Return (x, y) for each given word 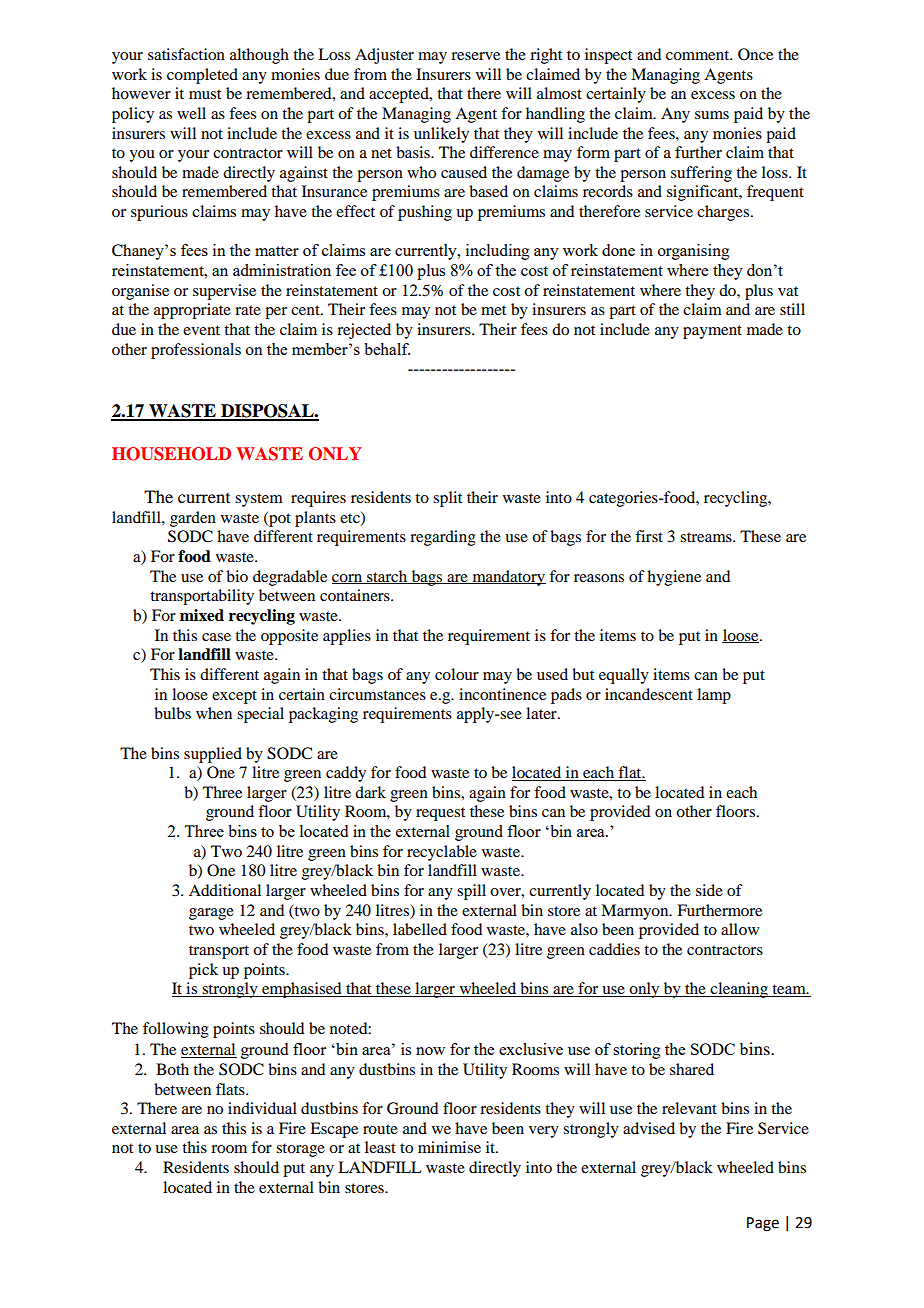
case (216, 637)
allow (740, 929)
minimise (449, 1147)
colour (457, 674)
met (493, 310)
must (205, 94)
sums (712, 115)
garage (211, 914)
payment (712, 332)
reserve (475, 56)
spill (471, 892)
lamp (714, 696)
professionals (196, 351)
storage (300, 1150)
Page (763, 1224)
